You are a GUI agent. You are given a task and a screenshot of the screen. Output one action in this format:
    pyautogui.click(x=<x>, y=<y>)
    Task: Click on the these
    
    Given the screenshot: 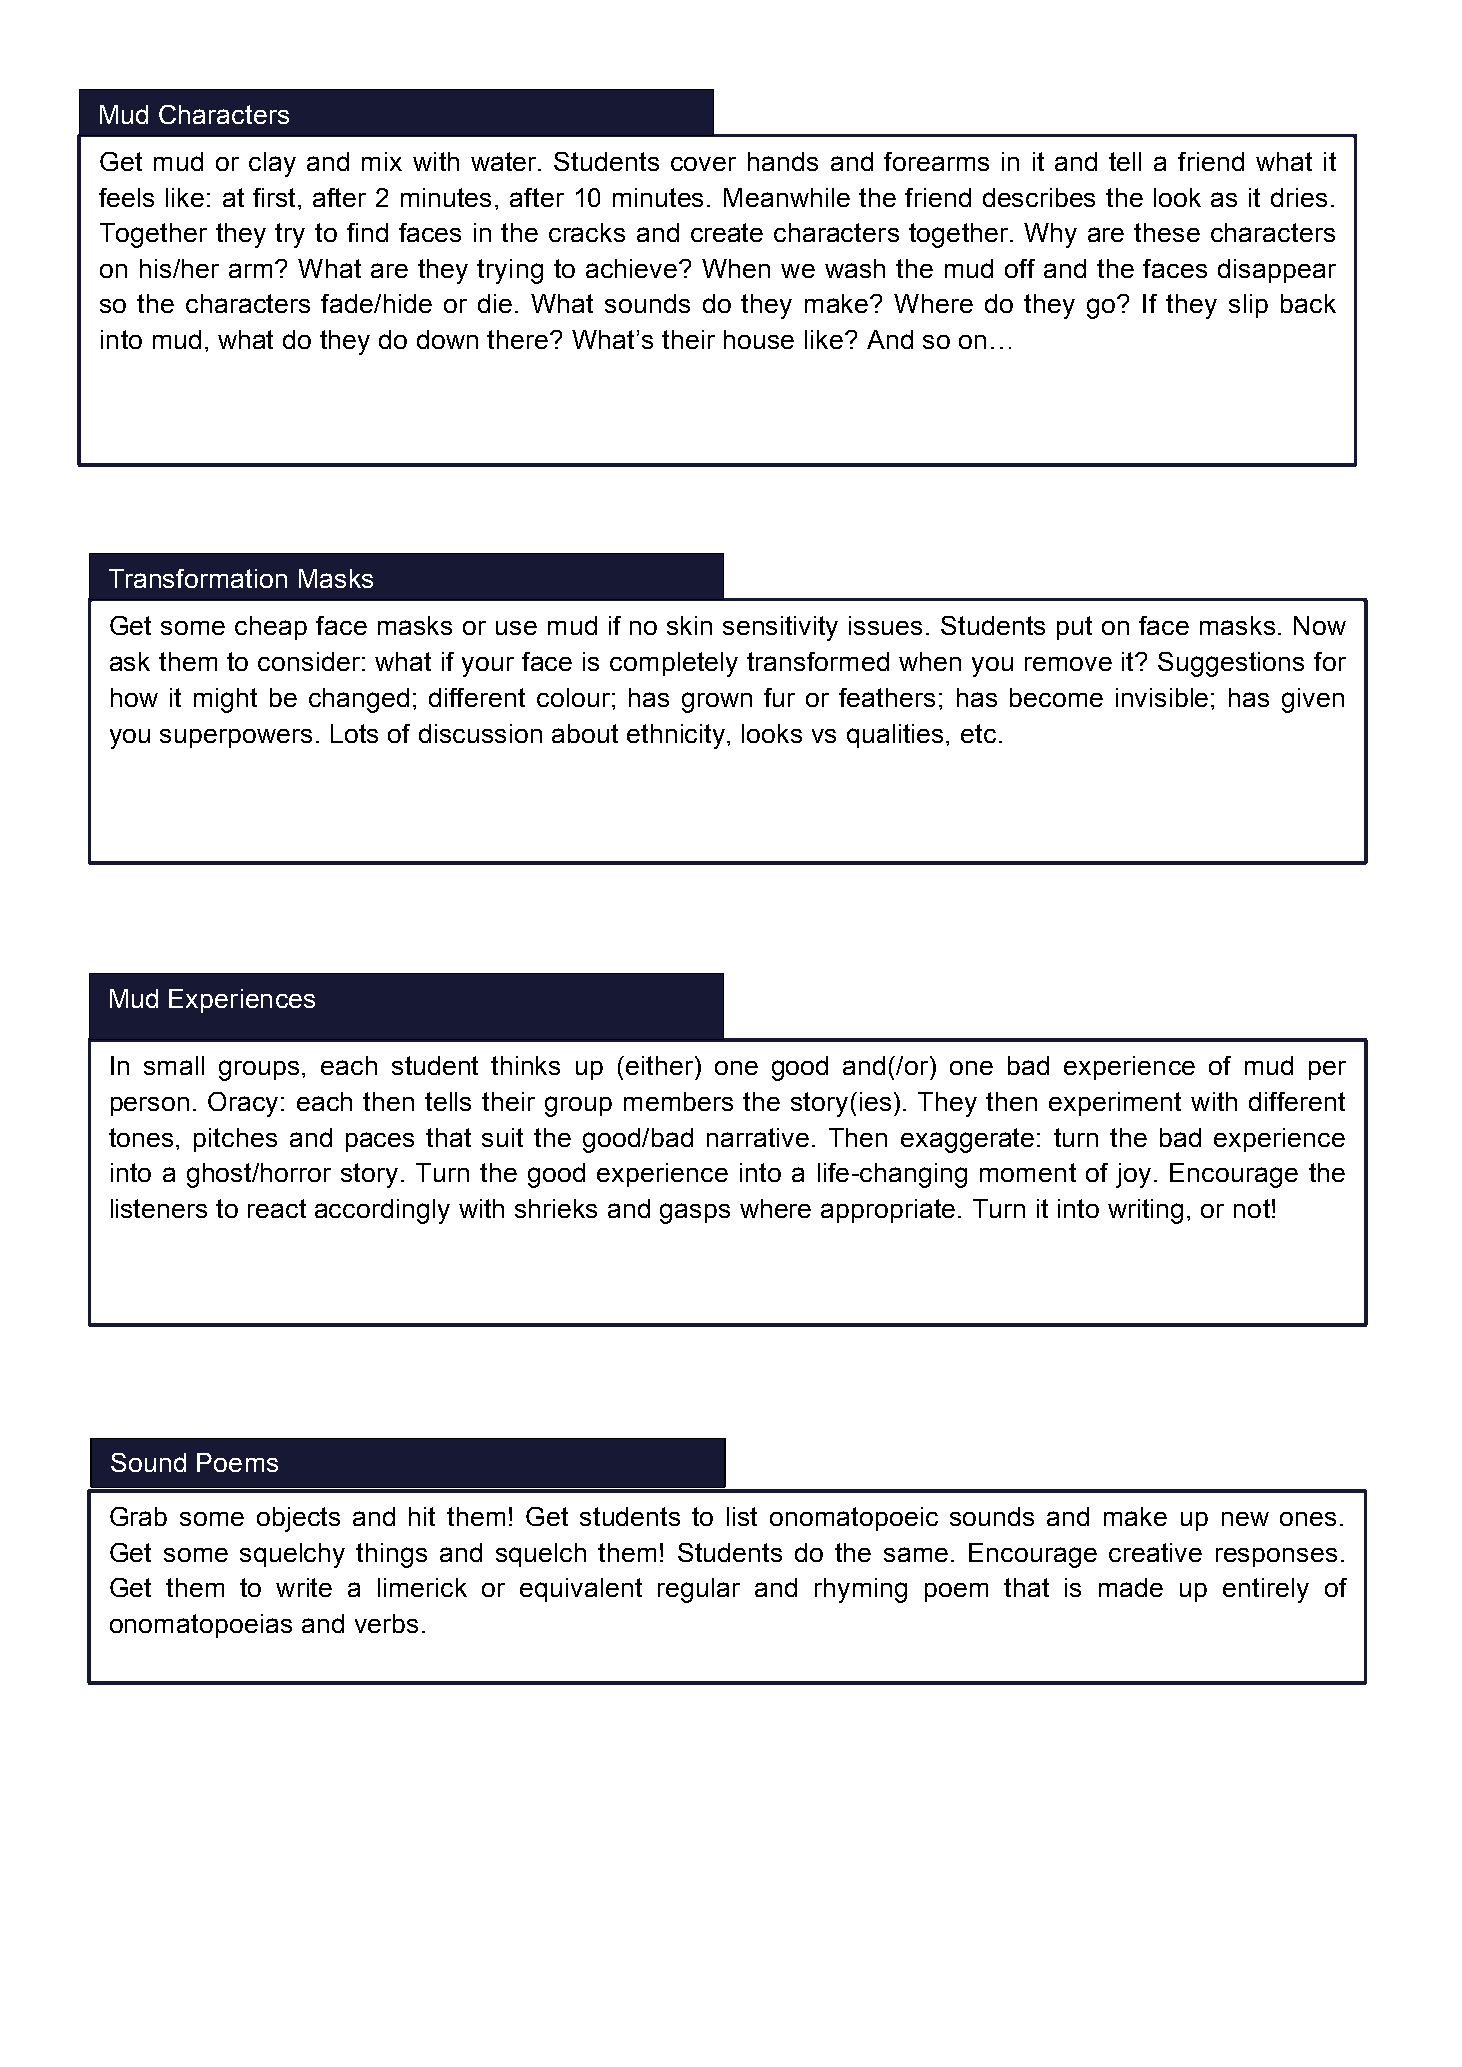 What is the action you would take?
    pyautogui.click(x=1167, y=232)
